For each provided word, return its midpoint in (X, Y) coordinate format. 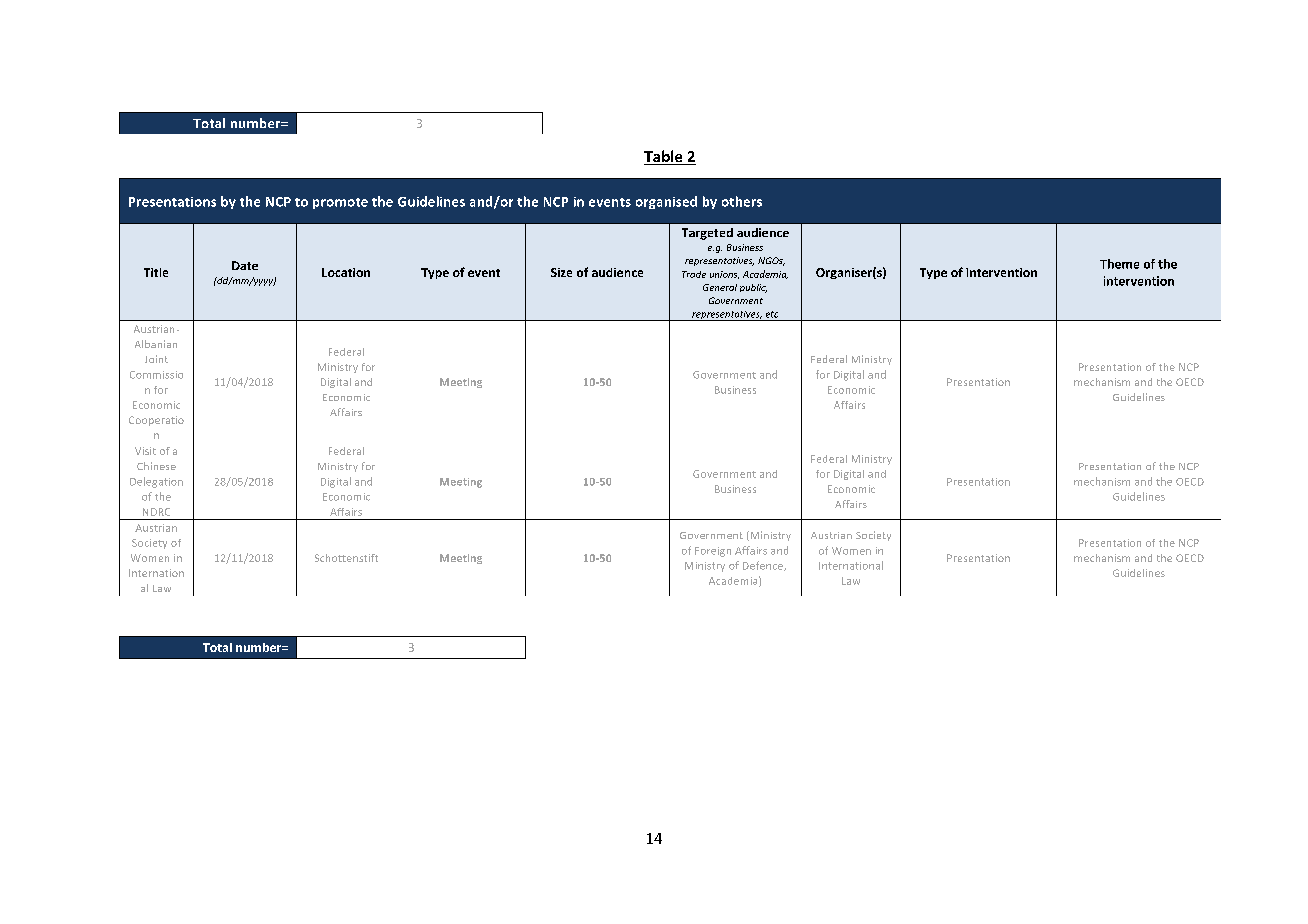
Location (346, 272)
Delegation (156, 482)
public (753, 288)
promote (340, 203)
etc (772, 314)
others (742, 201)
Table (664, 157)
